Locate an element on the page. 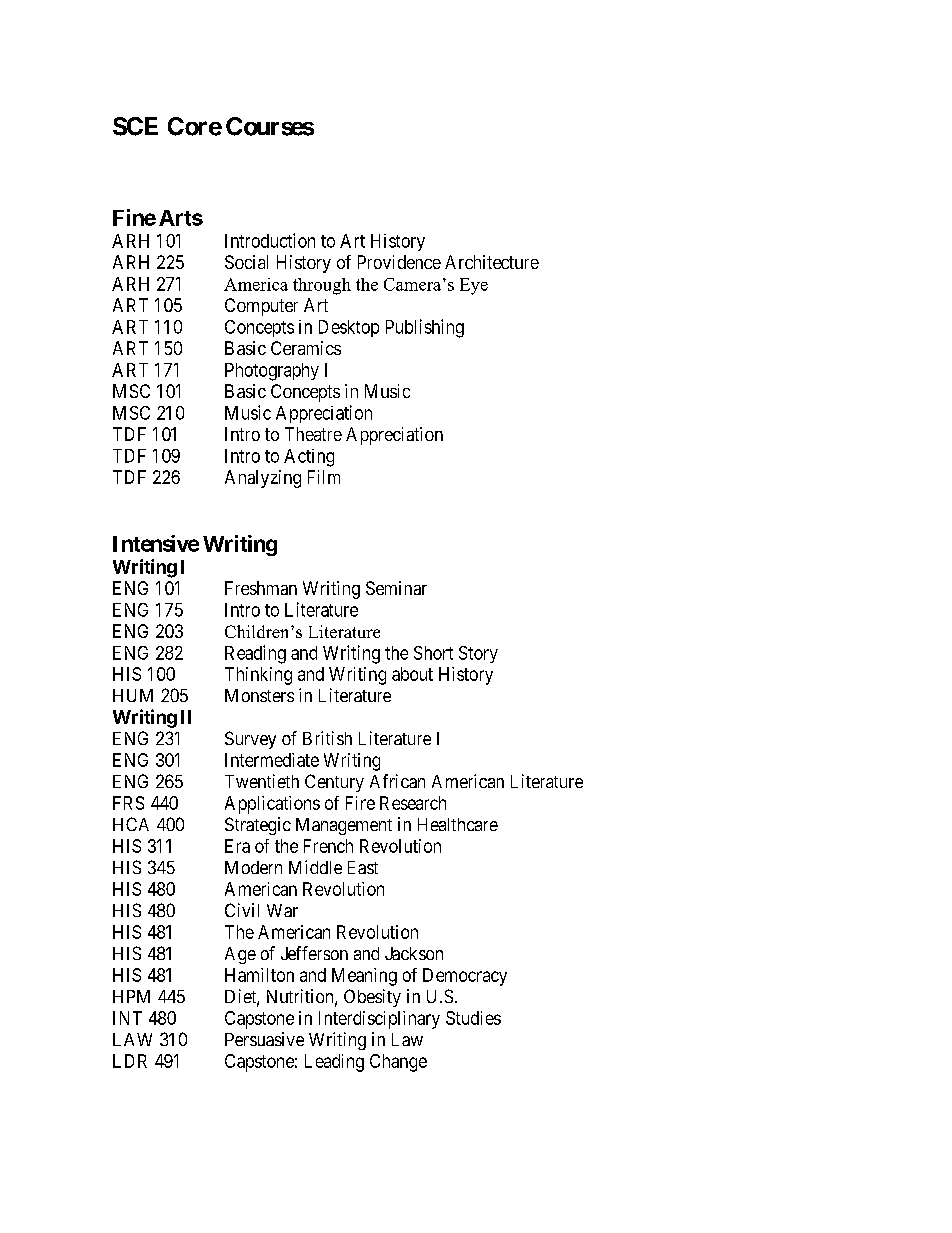  Middle is located at coordinates (315, 867).
